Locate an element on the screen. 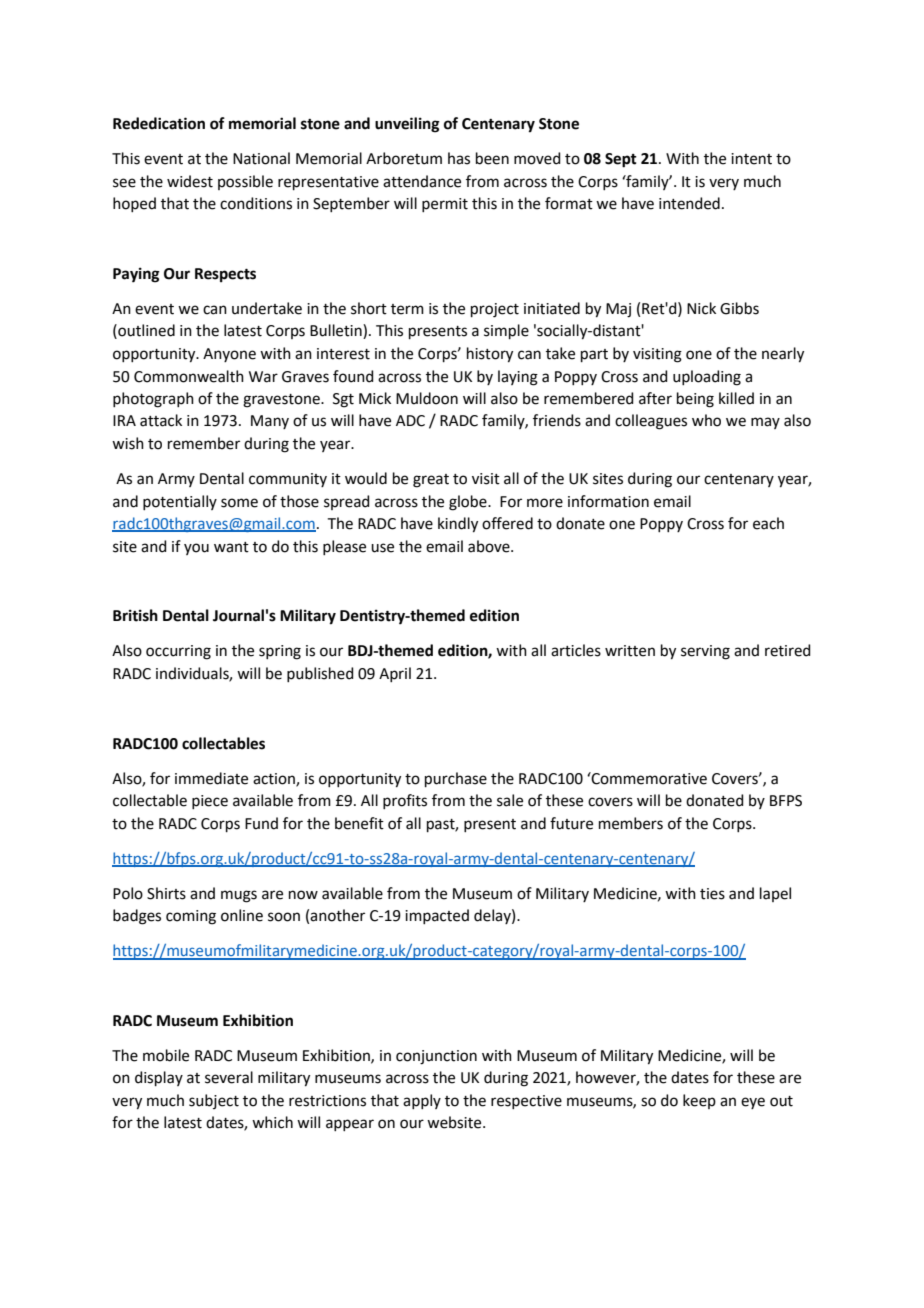  serving is located at coordinates (705, 652).
